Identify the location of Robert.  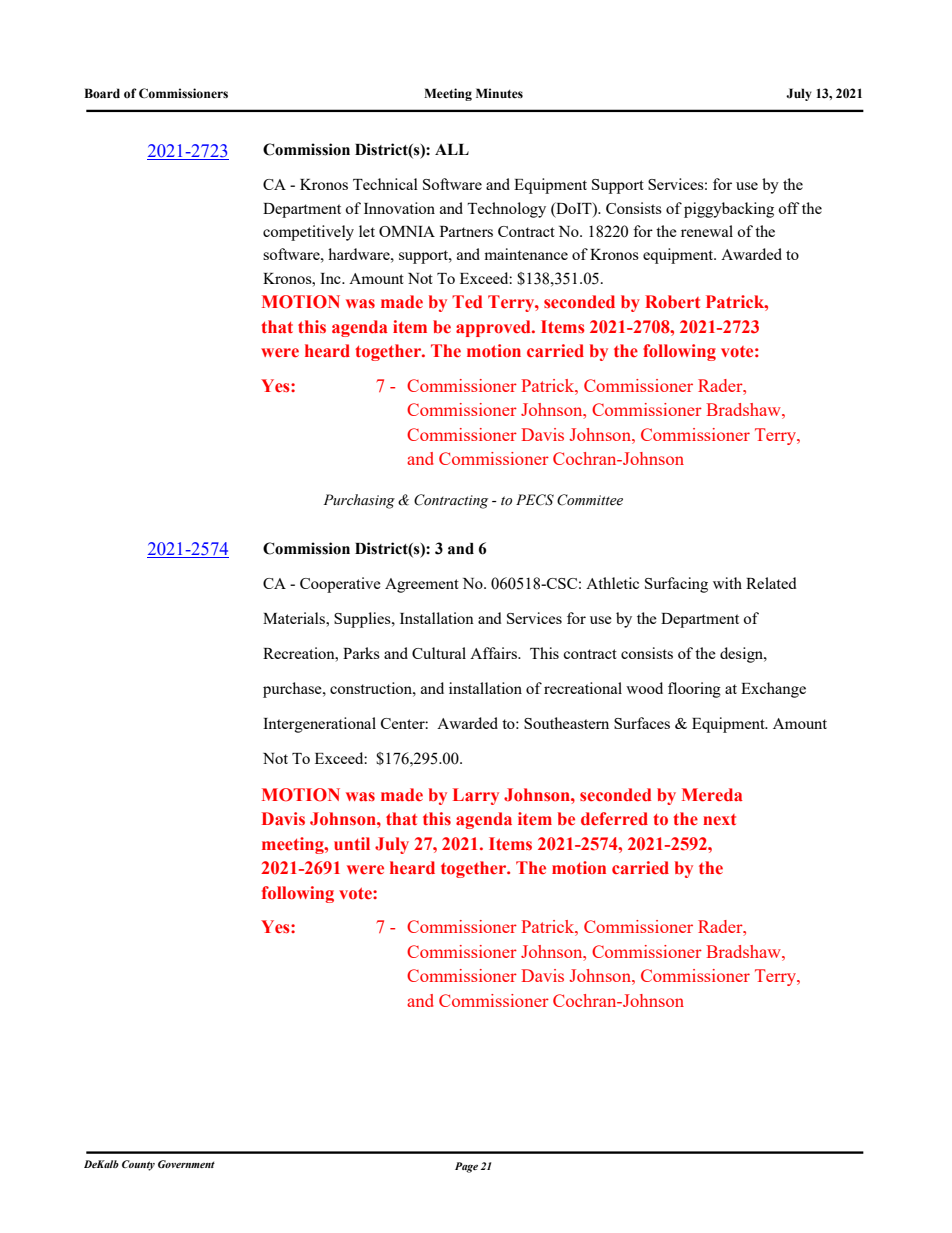
(672, 302).
